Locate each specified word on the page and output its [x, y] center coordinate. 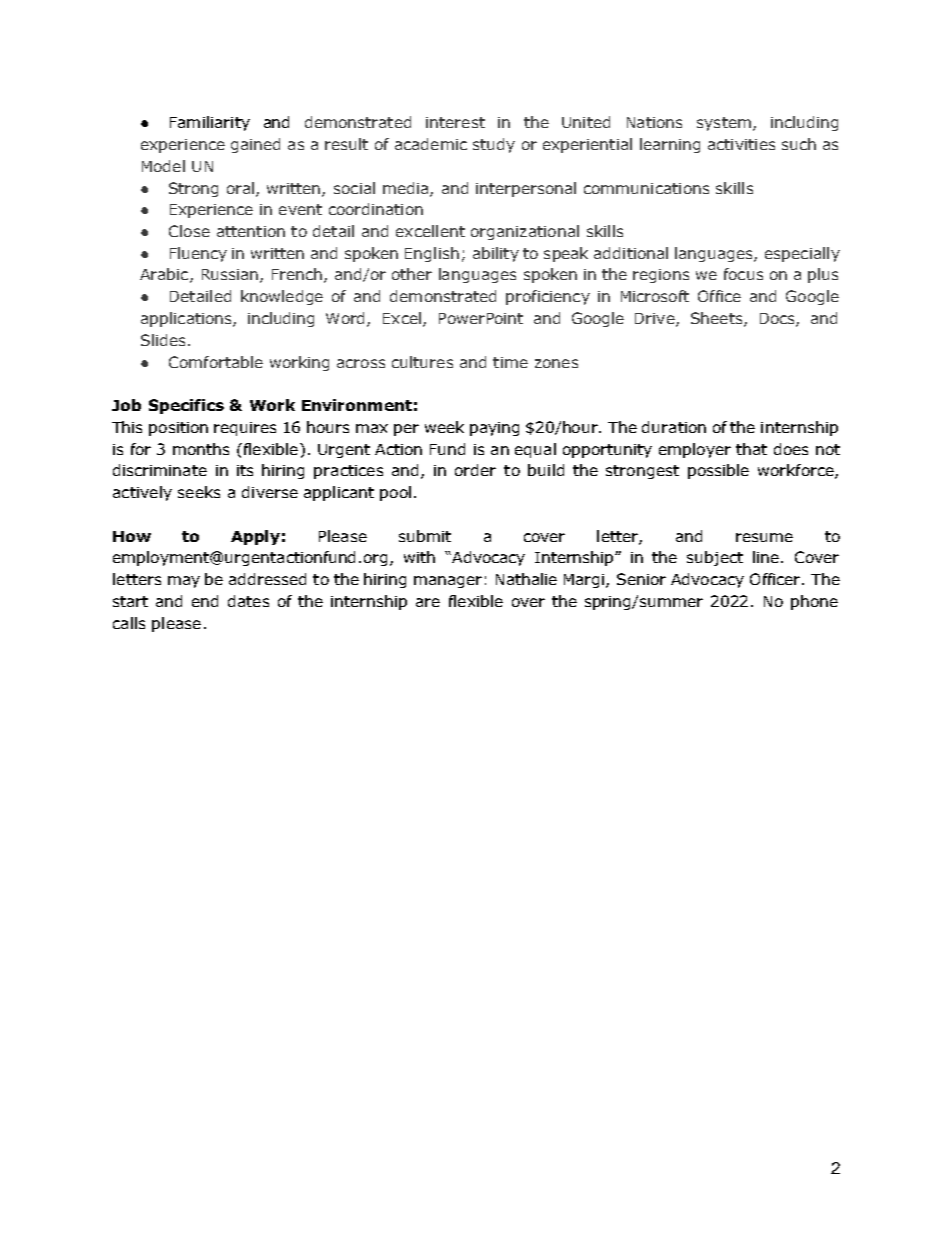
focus [743, 274]
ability [496, 254]
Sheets [718, 319]
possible [718, 471]
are [428, 602]
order [475, 470]
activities [741, 144]
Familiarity [210, 123]
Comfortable [216, 362]
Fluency [198, 254]
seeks [199, 492]
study [494, 145]
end [205, 601]
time [510, 362]
